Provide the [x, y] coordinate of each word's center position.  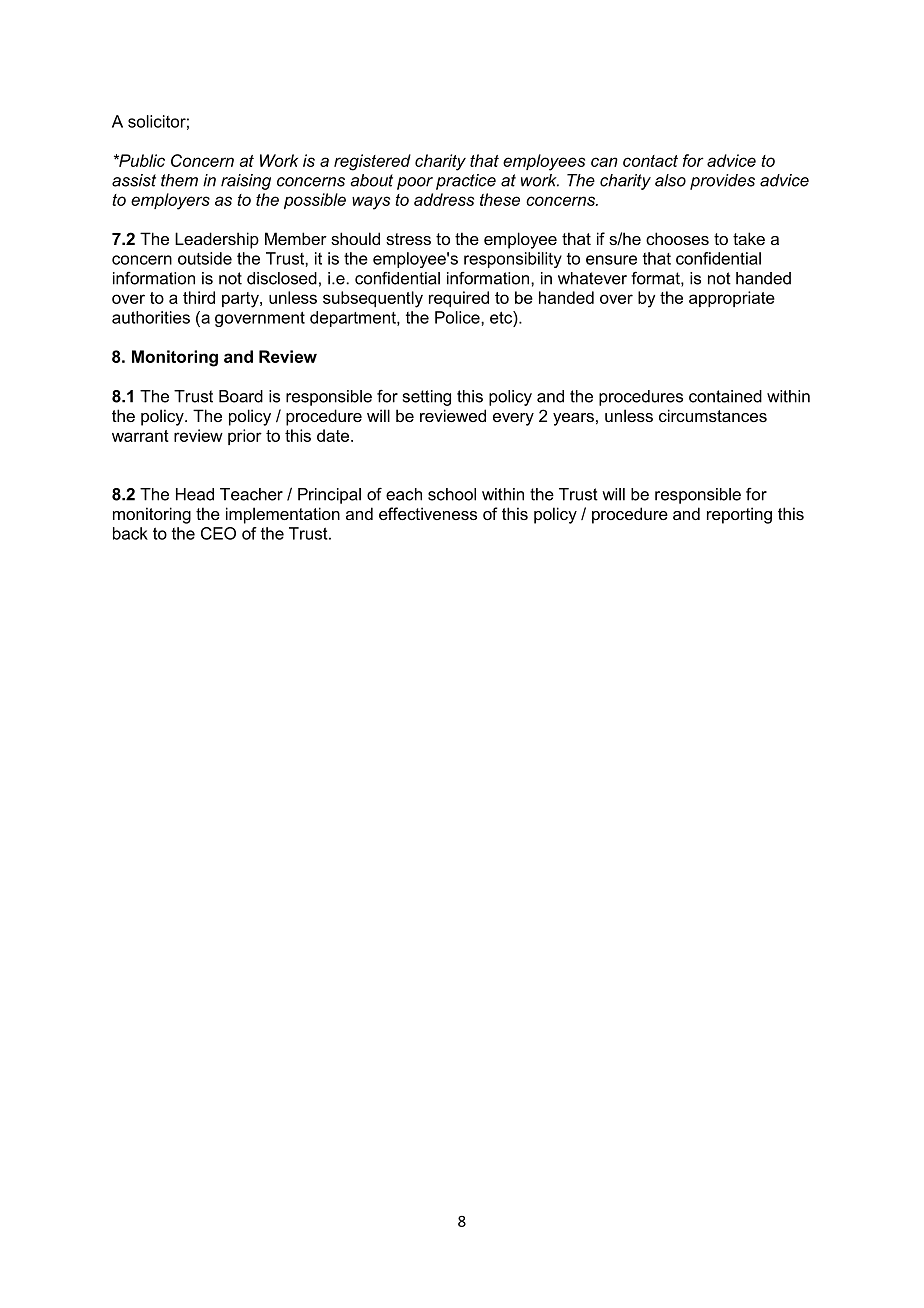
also [670, 180]
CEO [218, 533]
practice [466, 182]
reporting [739, 515]
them [179, 180]
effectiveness [428, 513]
